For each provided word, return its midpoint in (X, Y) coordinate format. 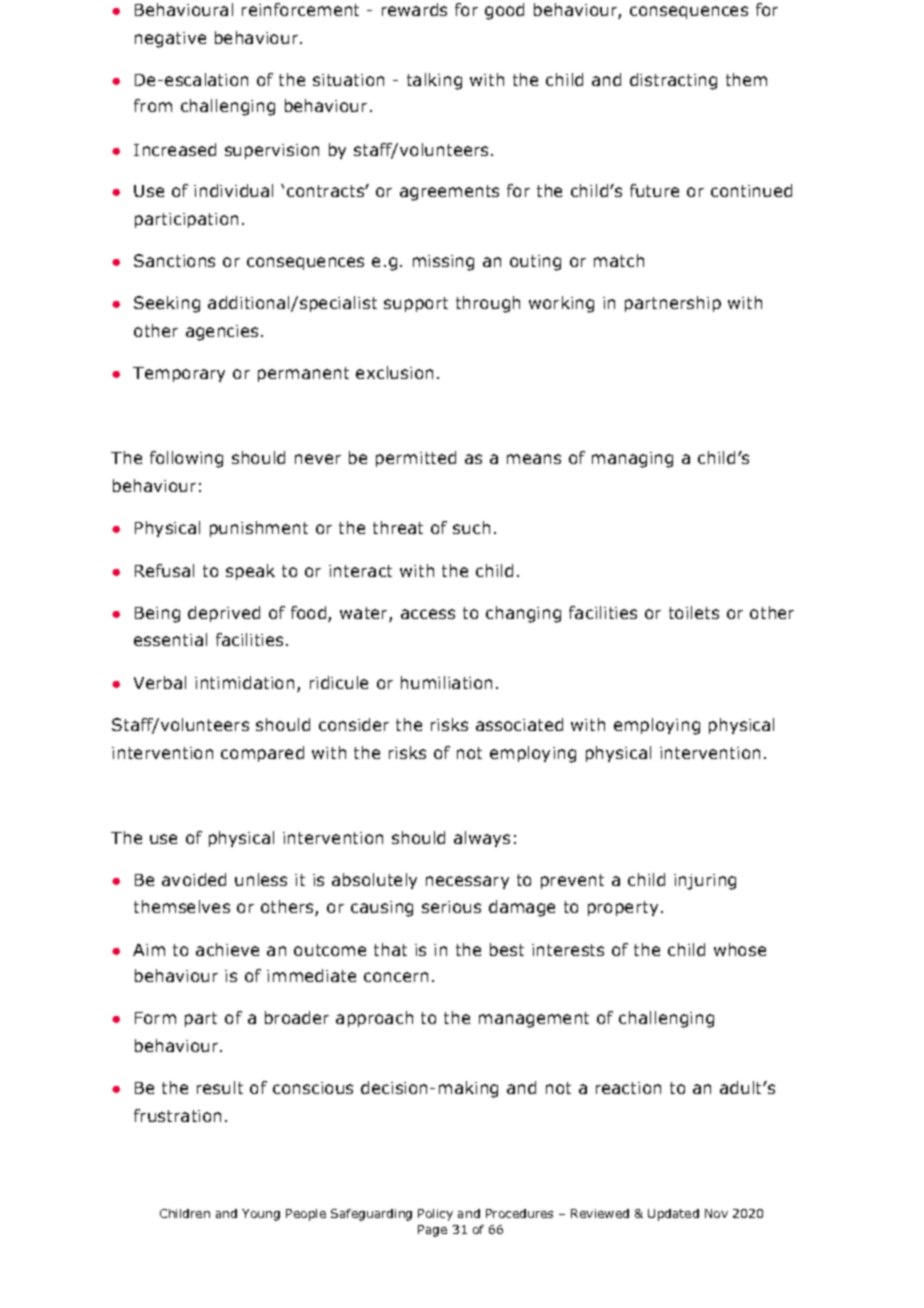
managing (632, 460)
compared (262, 754)
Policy (435, 1215)
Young (261, 1215)
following (186, 459)
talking (434, 81)
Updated (673, 1215)
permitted (416, 459)
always (482, 839)
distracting (673, 81)
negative (170, 40)
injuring (705, 882)
